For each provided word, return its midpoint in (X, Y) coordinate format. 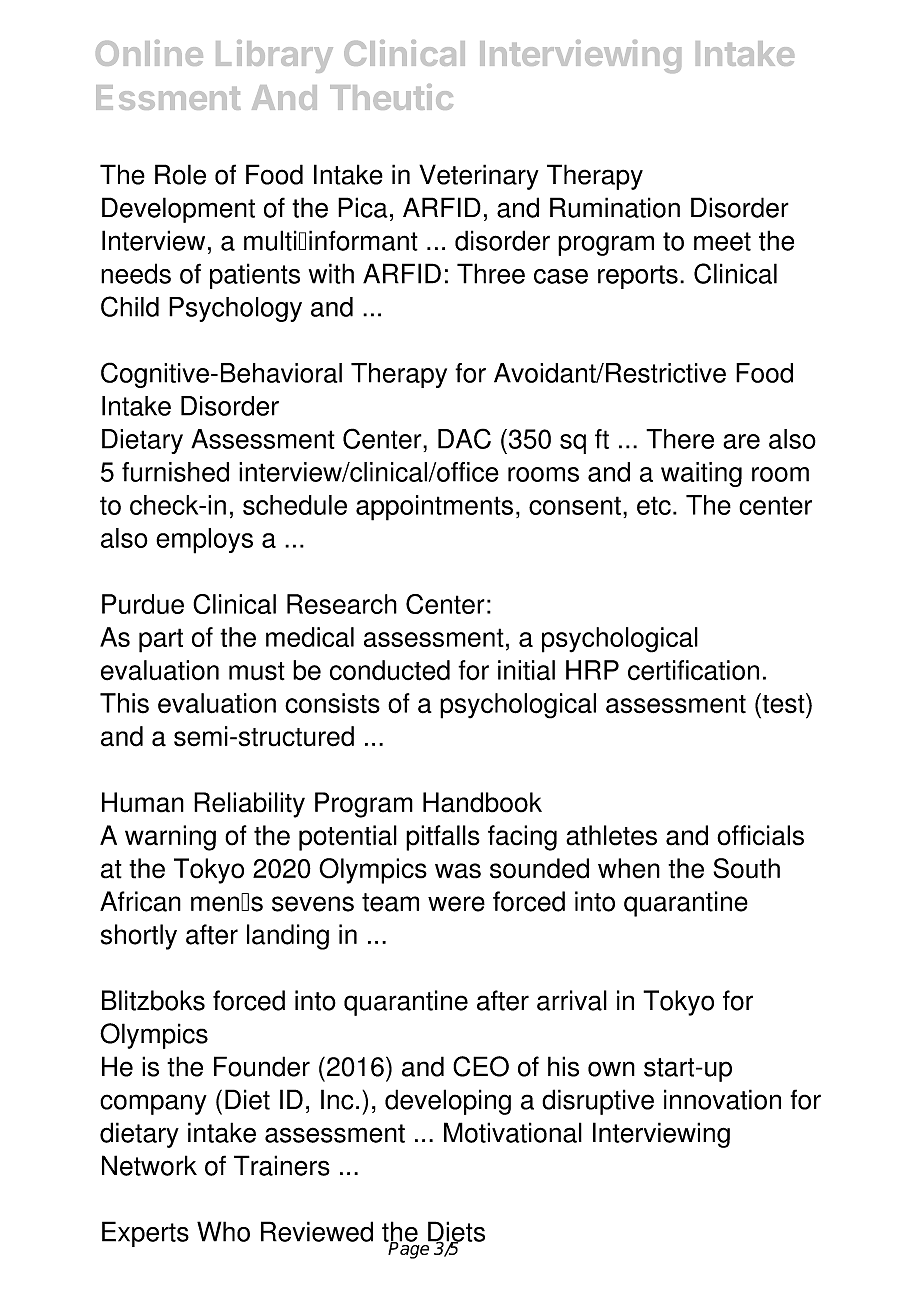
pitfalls (443, 838)
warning (170, 838)
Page (409, 1249)
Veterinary (479, 177)
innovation (722, 1099)
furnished (175, 472)
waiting (701, 474)
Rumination (615, 207)
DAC (464, 438)
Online (149, 53)
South (746, 868)
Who (223, 1231)
